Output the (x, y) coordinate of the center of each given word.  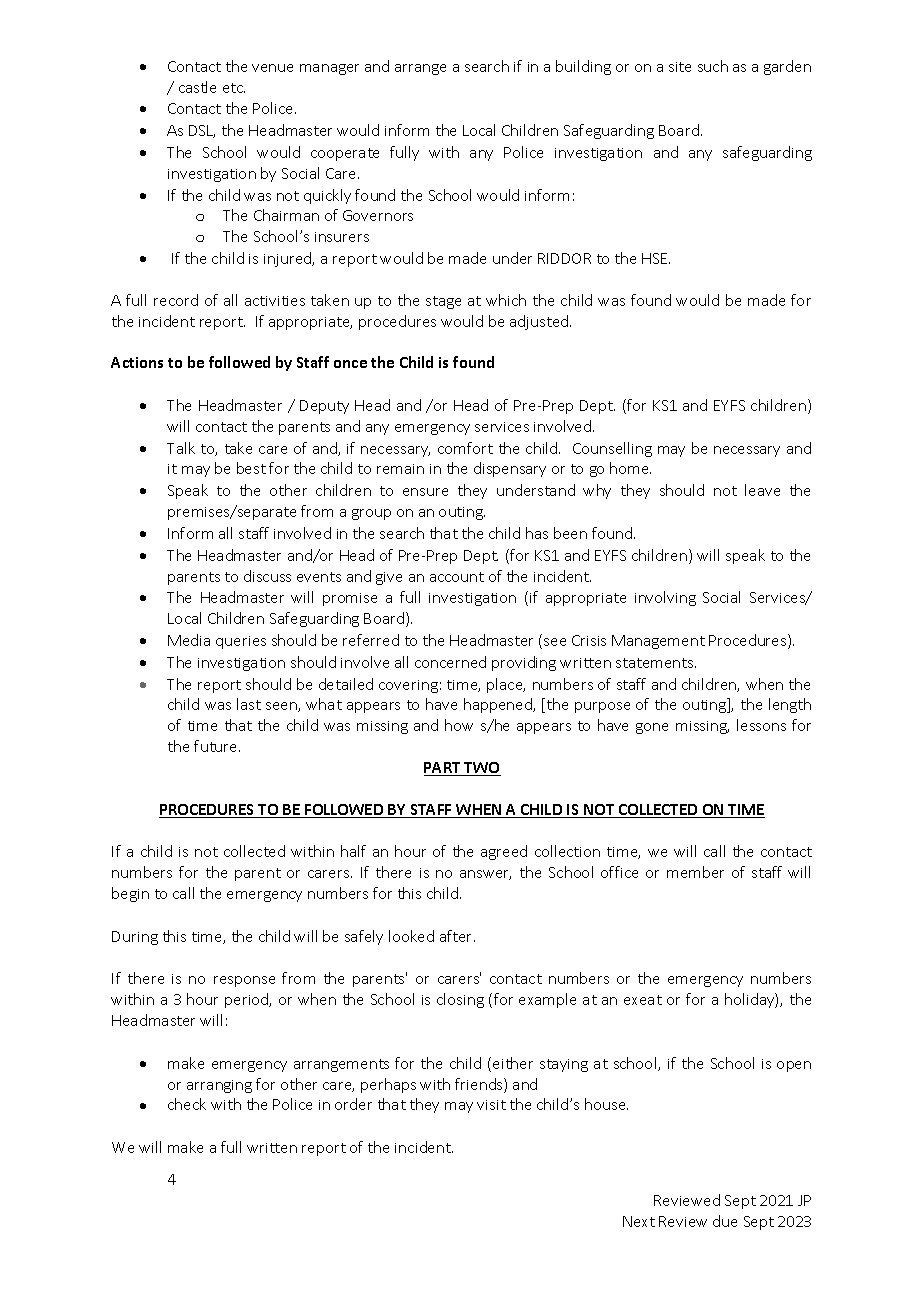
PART (443, 769)
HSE (656, 258)
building (583, 67)
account (457, 577)
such (713, 66)
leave (762, 490)
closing (460, 1000)
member (695, 872)
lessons (761, 725)
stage (443, 302)
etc (234, 88)
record (176, 300)
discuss (267, 576)
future (217, 746)
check (187, 1104)
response (244, 981)
